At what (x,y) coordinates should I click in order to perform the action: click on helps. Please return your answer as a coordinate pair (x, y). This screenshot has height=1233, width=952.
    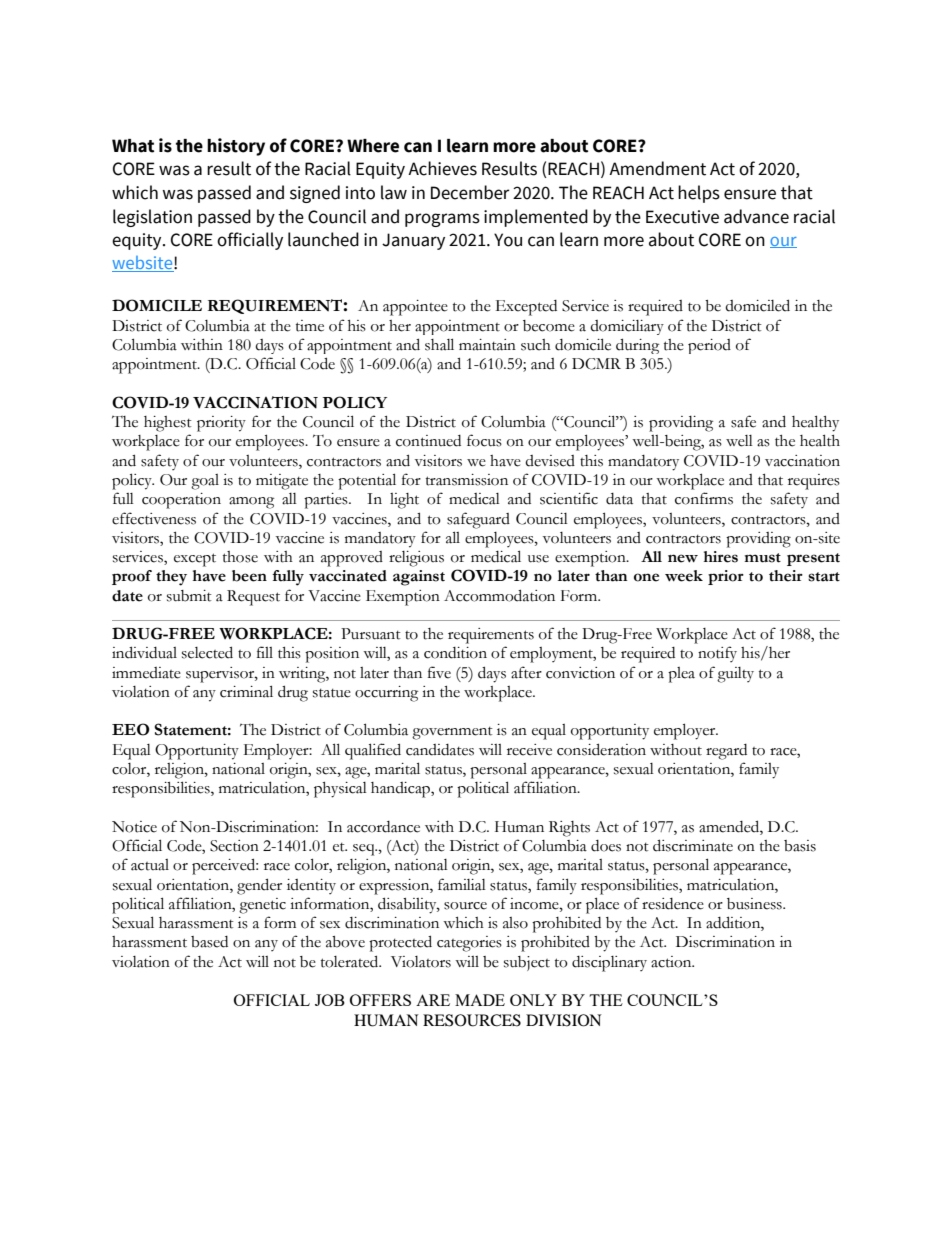
    Looking at the image, I should click on (699, 194).
